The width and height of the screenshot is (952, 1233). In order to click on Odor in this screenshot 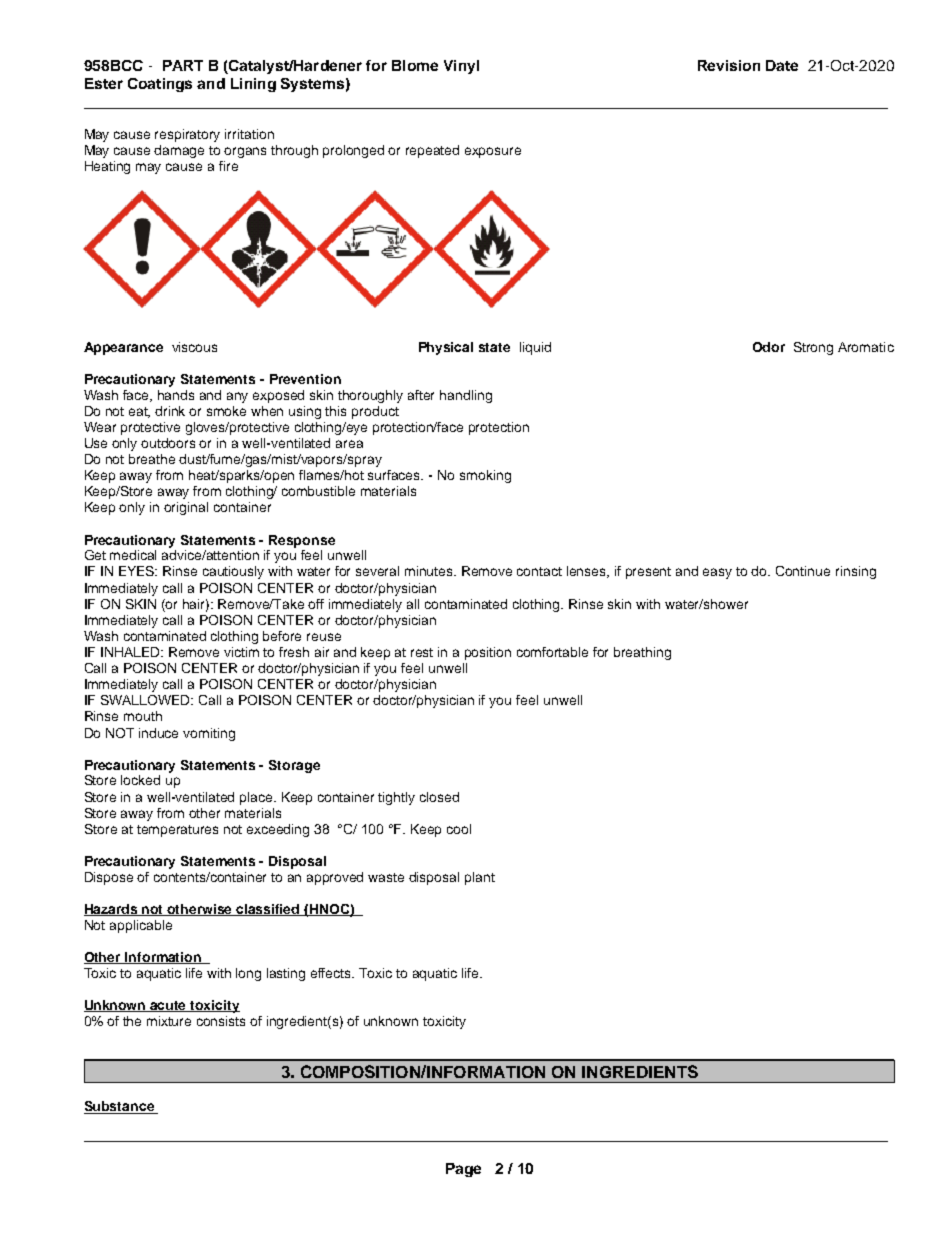, I will do `click(769, 347)`.
